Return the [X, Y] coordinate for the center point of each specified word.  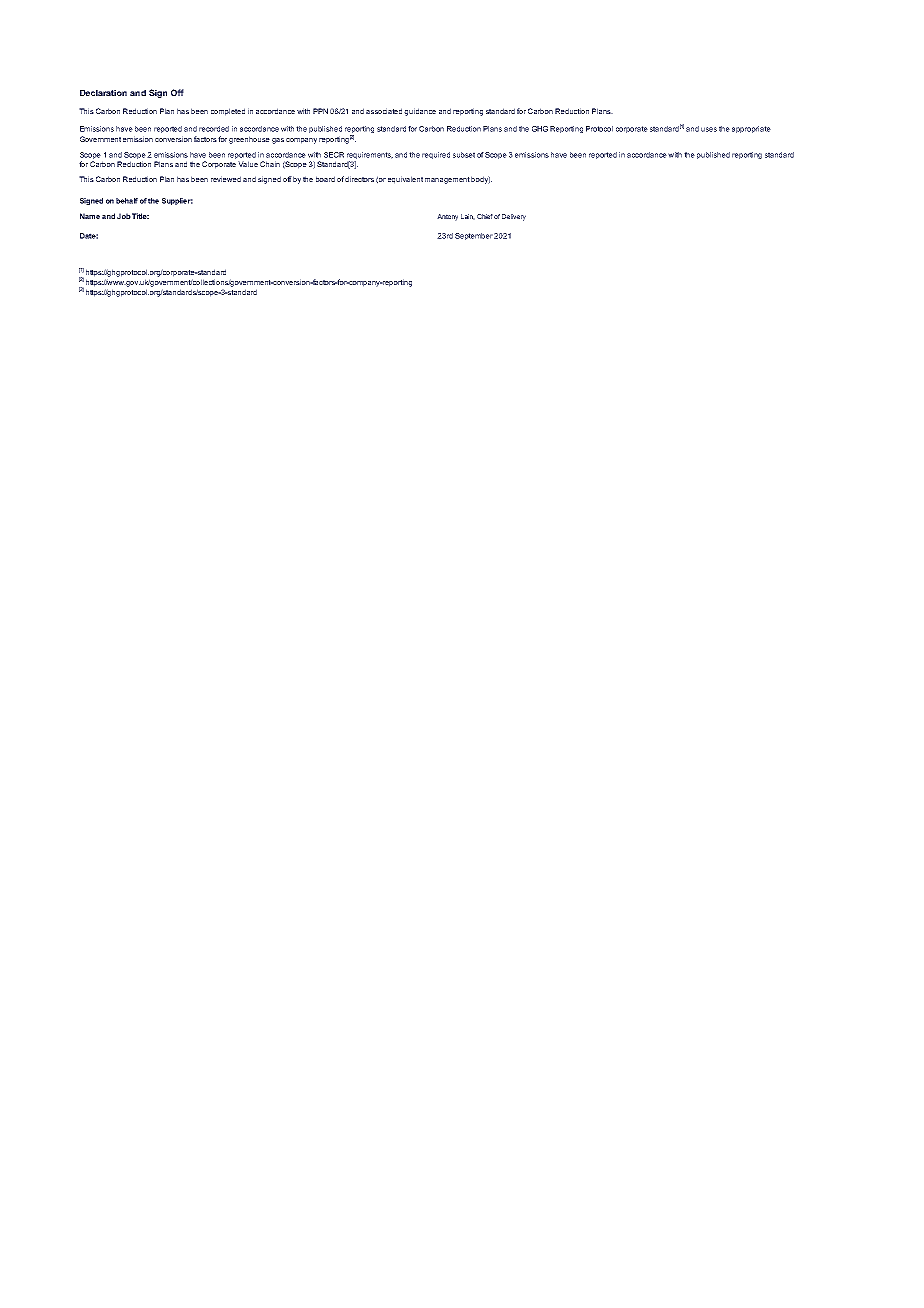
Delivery [514, 217]
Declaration [103, 93]
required [436, 155]
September [474, 236]
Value [248, 164]
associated [384, 111]
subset [464, 155]
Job [124, 216]
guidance [420, 112]
